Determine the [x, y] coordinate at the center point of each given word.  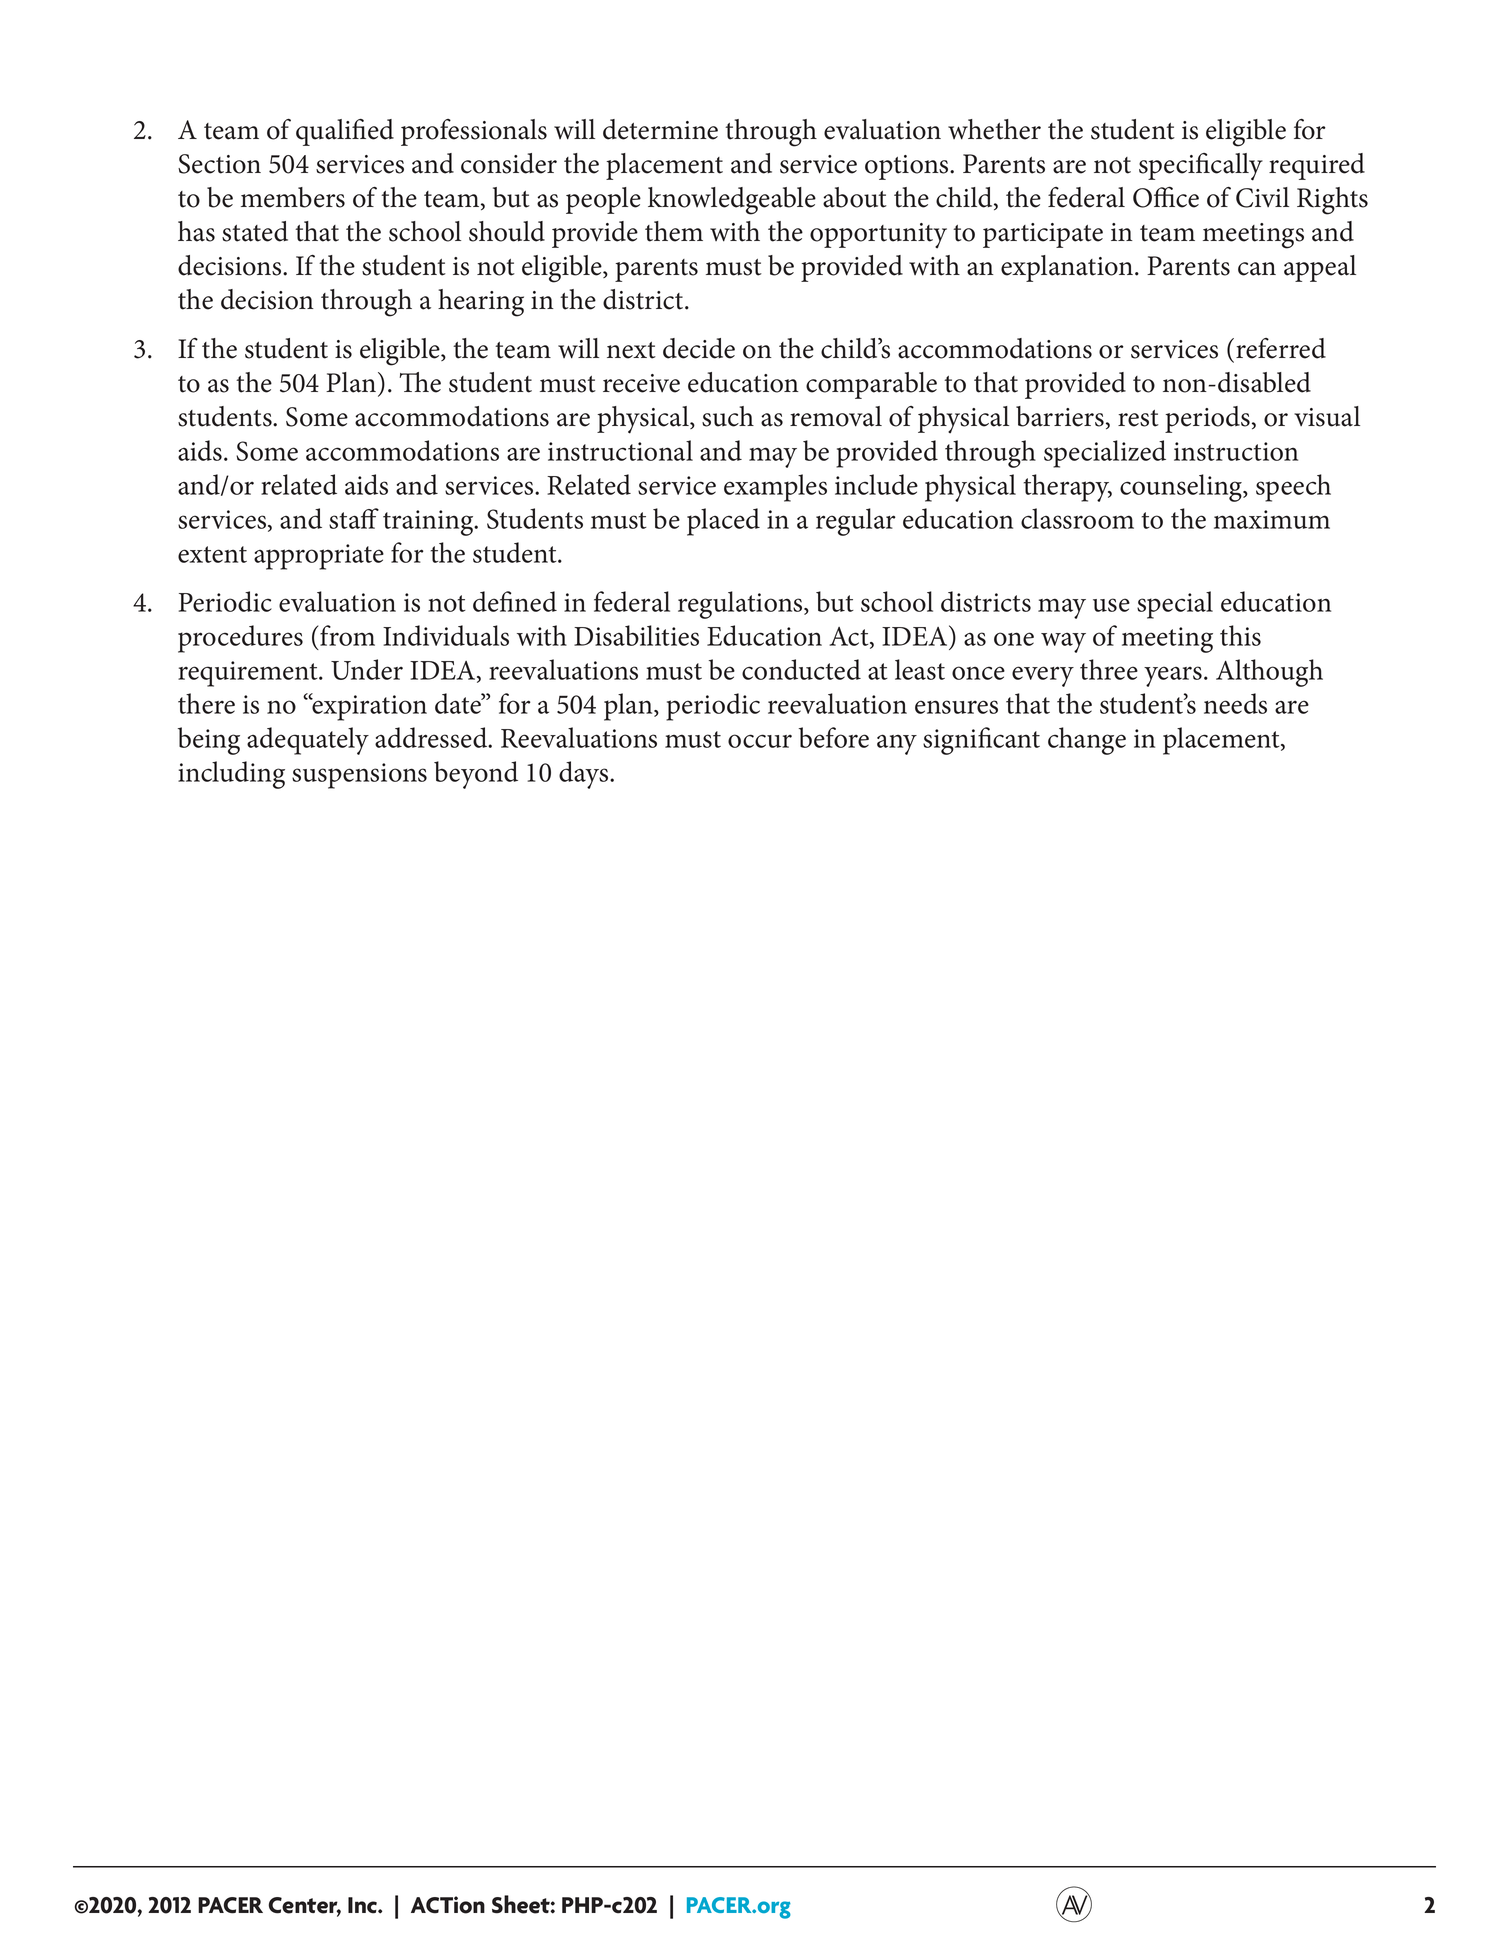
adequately [308, 741]
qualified [345, 132]
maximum [1272, 519]
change [1087, 741]
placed [723, 522]
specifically [1201, 167]
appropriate [319, 557]
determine [660, 129]
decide [699, 348]
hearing [481, 303]
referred [1281, 348]
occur [760, 741]
